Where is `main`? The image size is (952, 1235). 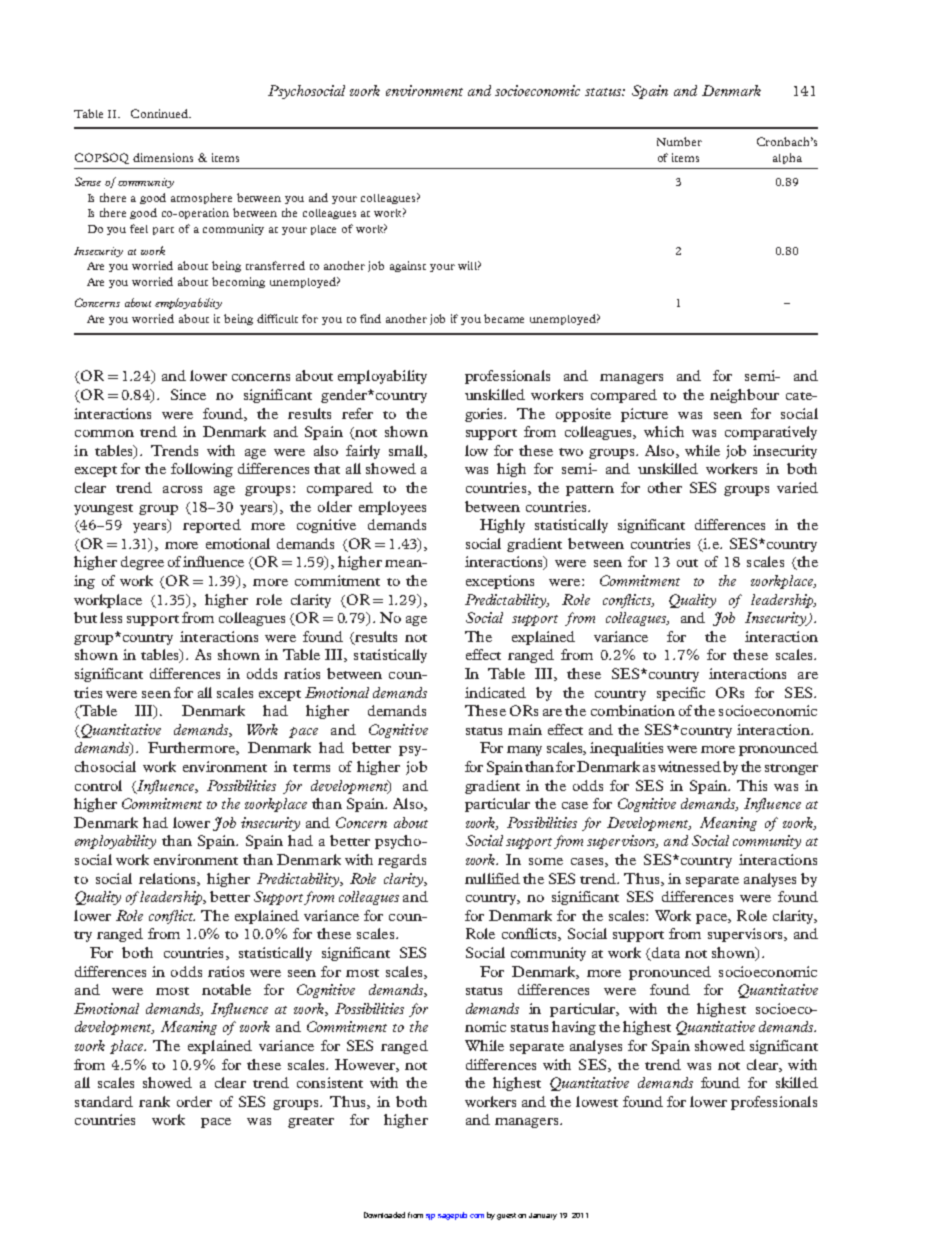 main is located at coordinates (525, 729).
